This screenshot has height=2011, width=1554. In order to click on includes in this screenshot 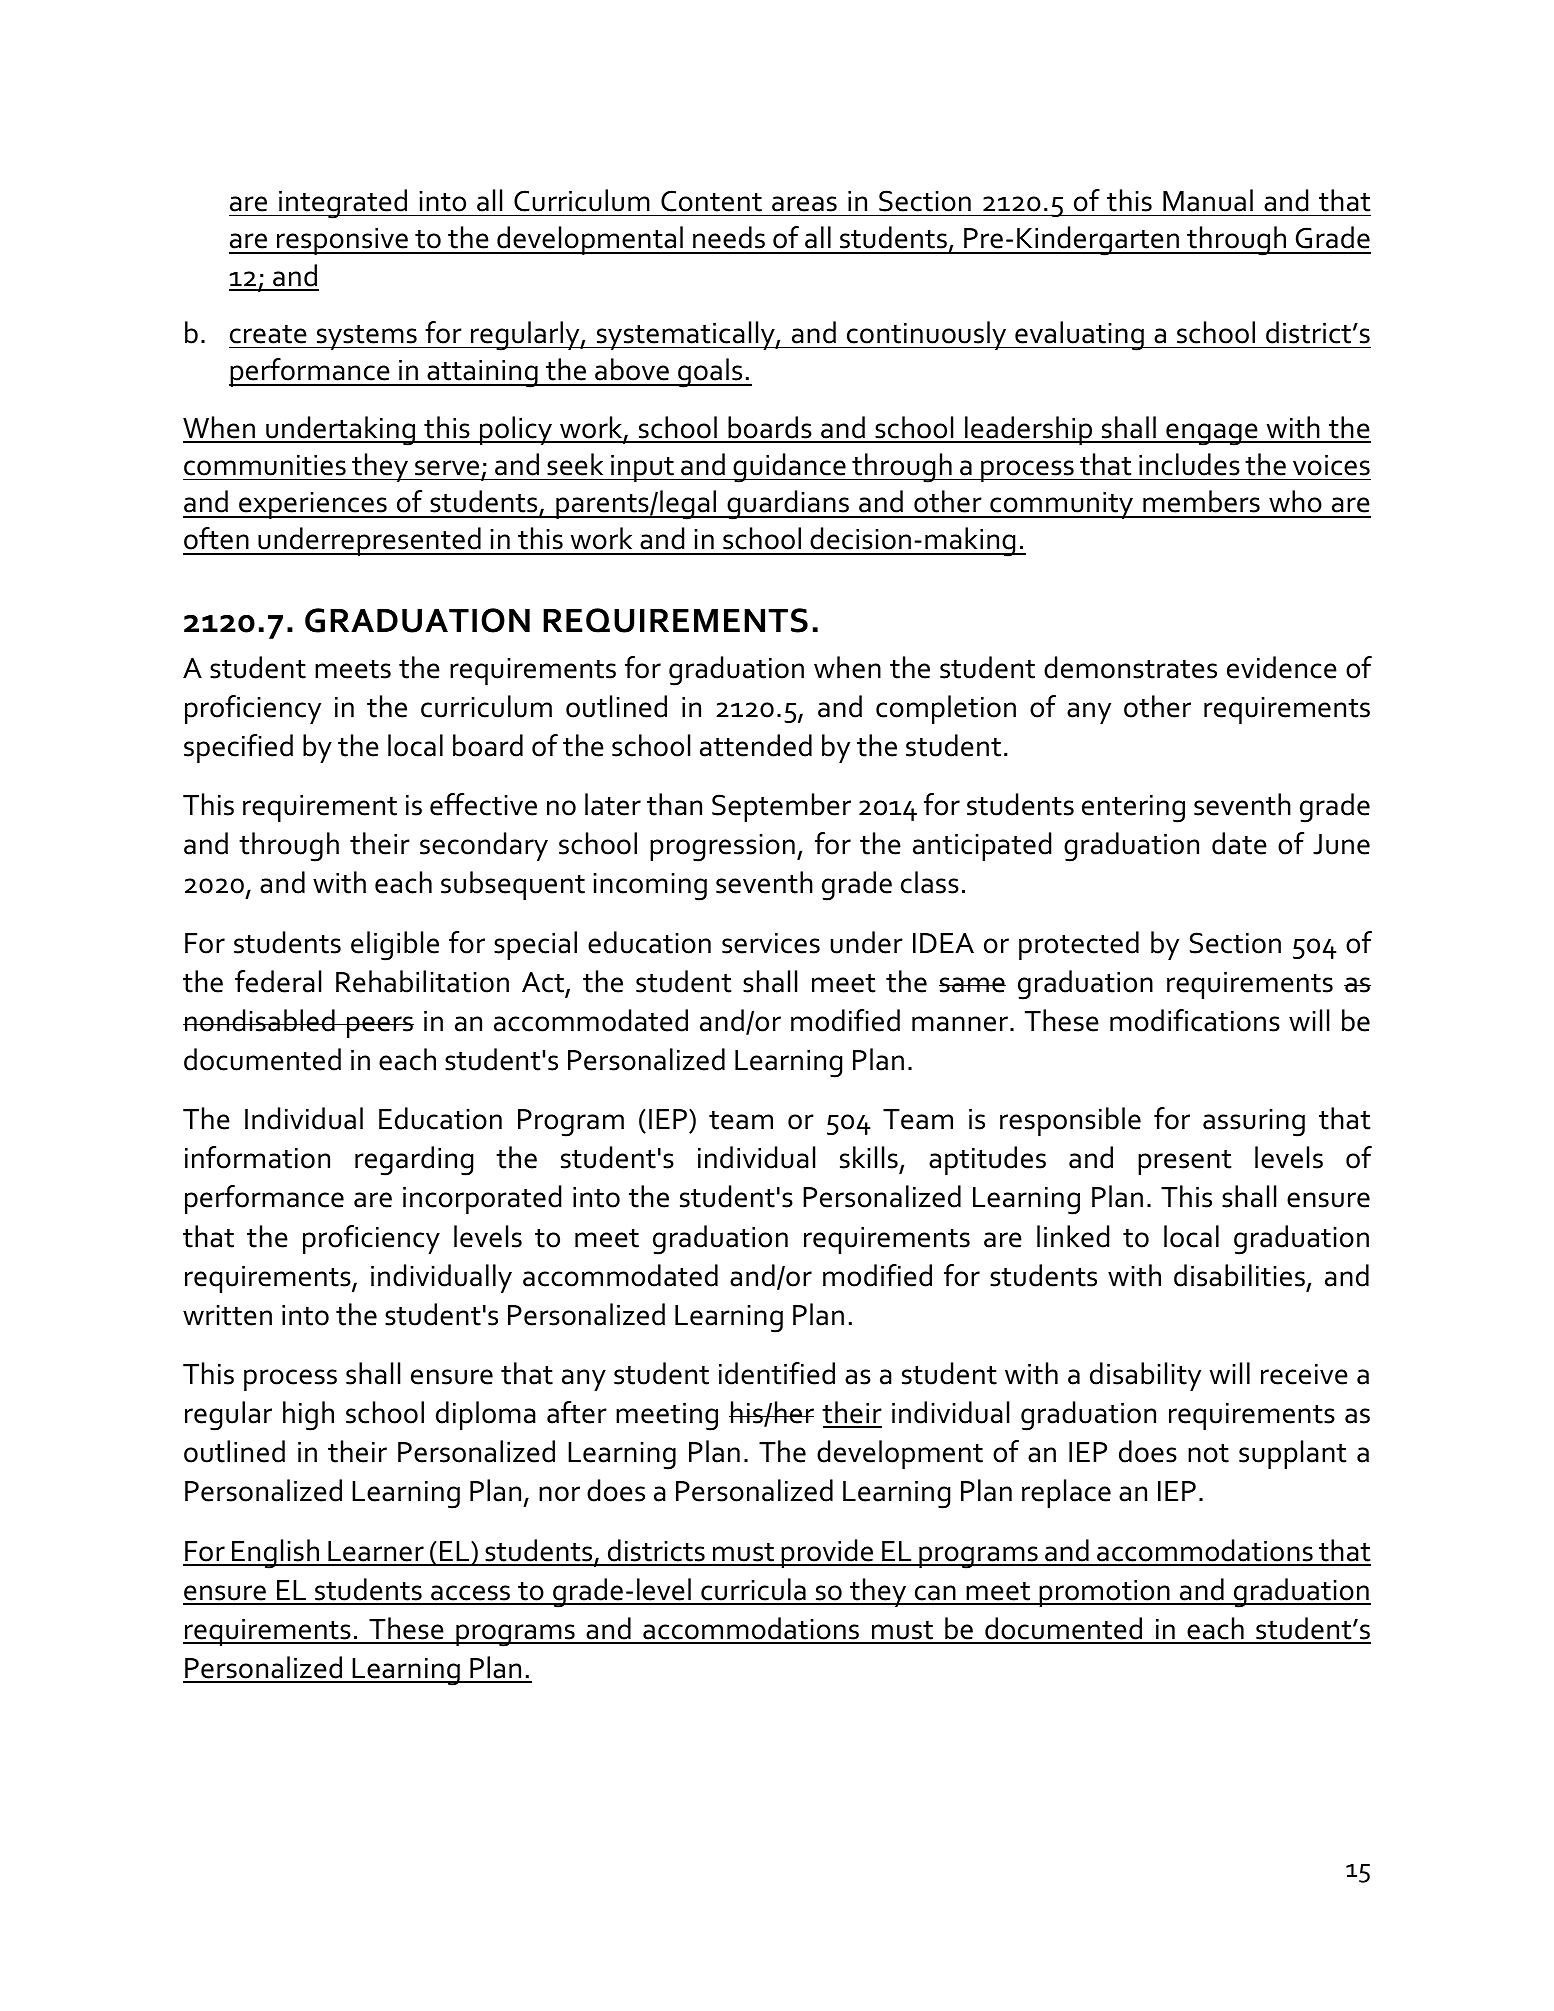, I will do `click(1189, 464)`.
